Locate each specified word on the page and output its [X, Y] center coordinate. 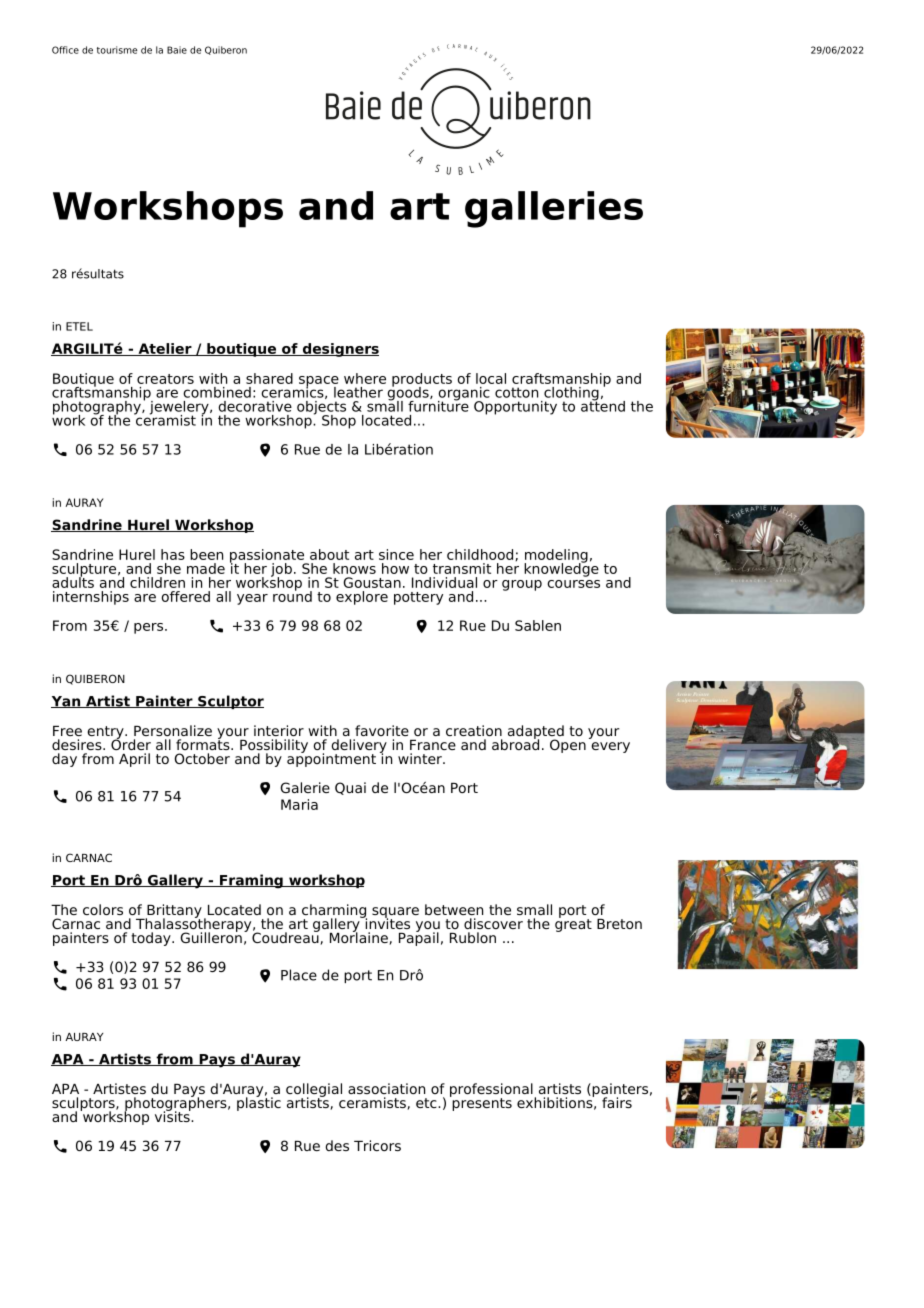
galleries [554, 209]
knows [354, 568]
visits [173, 1115]
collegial [314, 1091]
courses [573, 584]
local [491, 378]
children [157, 582]
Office [65, 50]
